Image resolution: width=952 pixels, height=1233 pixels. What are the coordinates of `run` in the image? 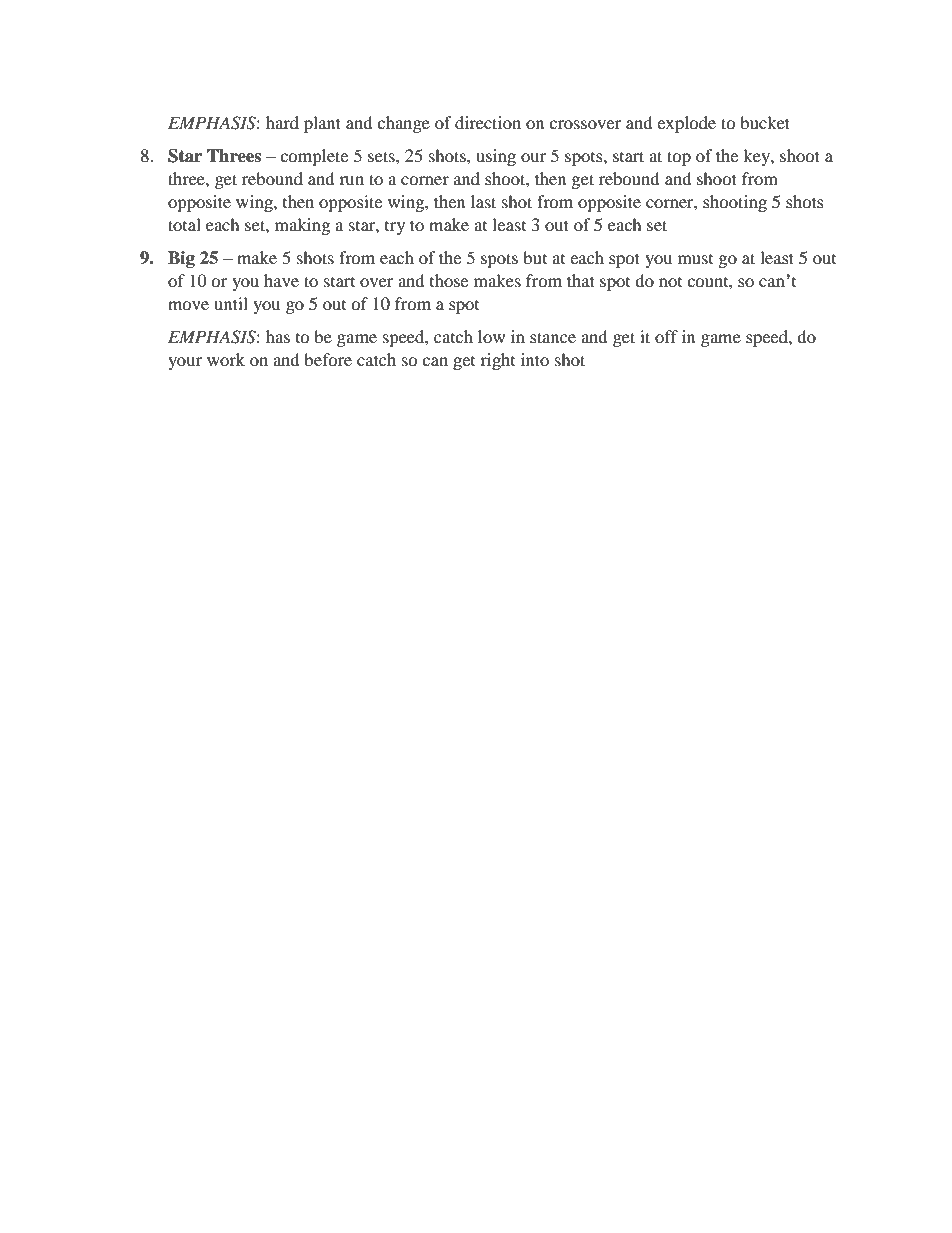 It's located at (351, 180).
